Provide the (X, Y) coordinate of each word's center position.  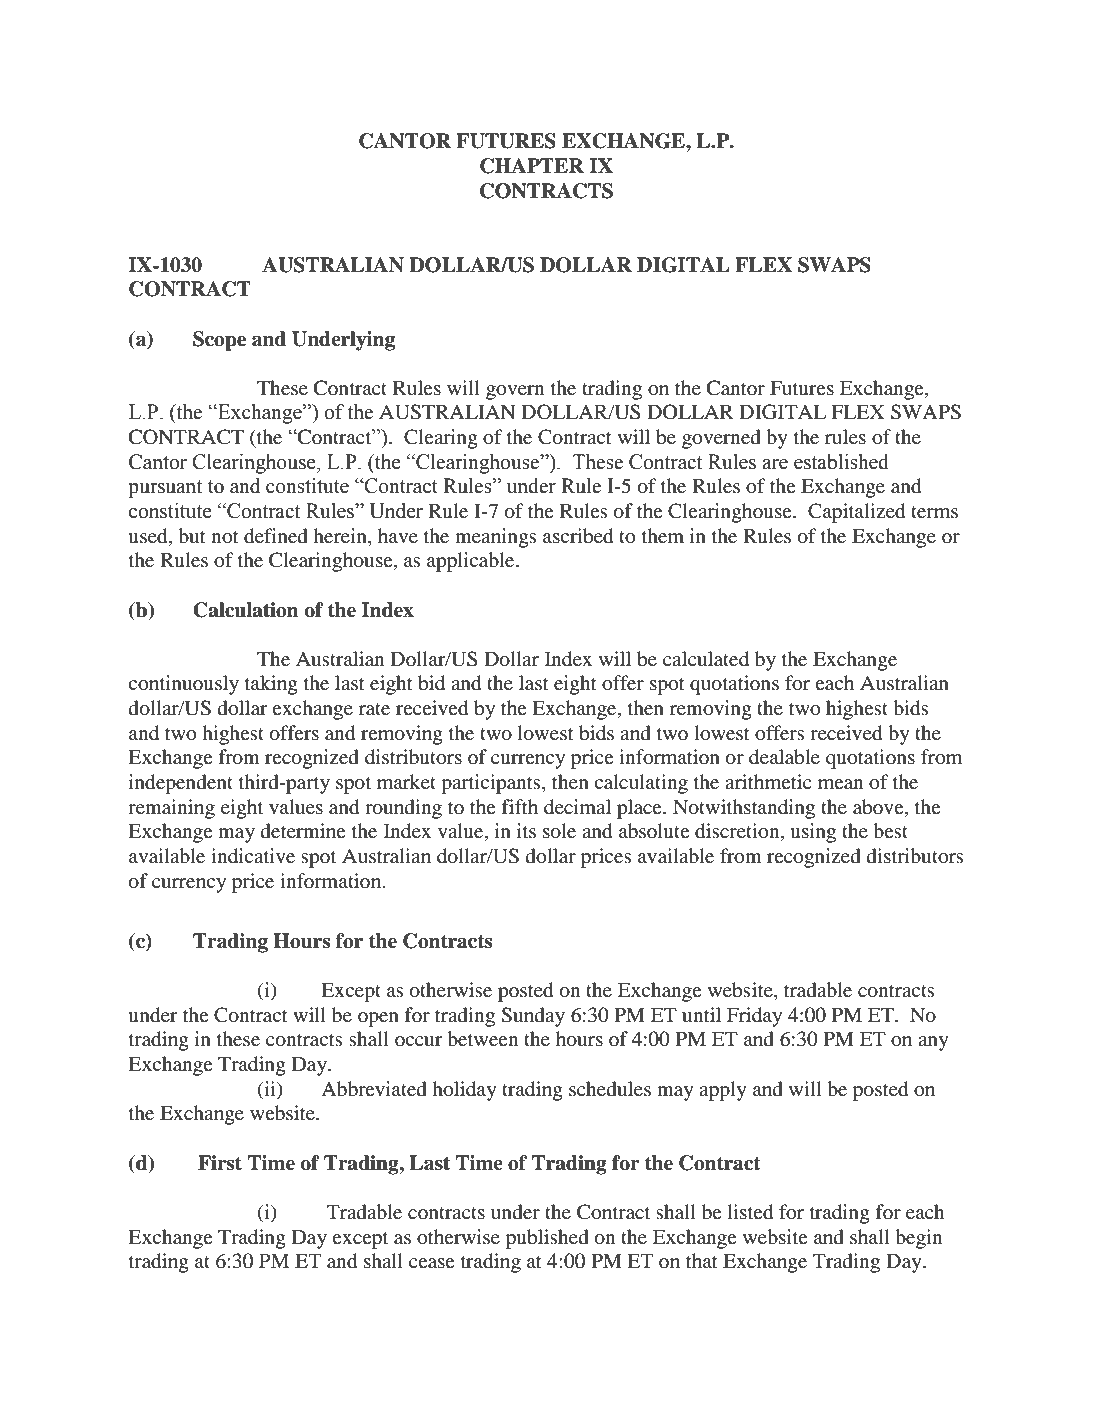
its (526, 830)
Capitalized (856, 513)
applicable (472, 562)
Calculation (246, 610)
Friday (754, 1017)
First (220, 1163)
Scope (219, 341)
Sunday (533, 1017)
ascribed (578, 536)
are (775, 464)
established (841, 462)
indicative (253, 855)
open (378, 1019)
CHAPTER (532, 166)
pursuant (165, 489)
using (813, 833)
